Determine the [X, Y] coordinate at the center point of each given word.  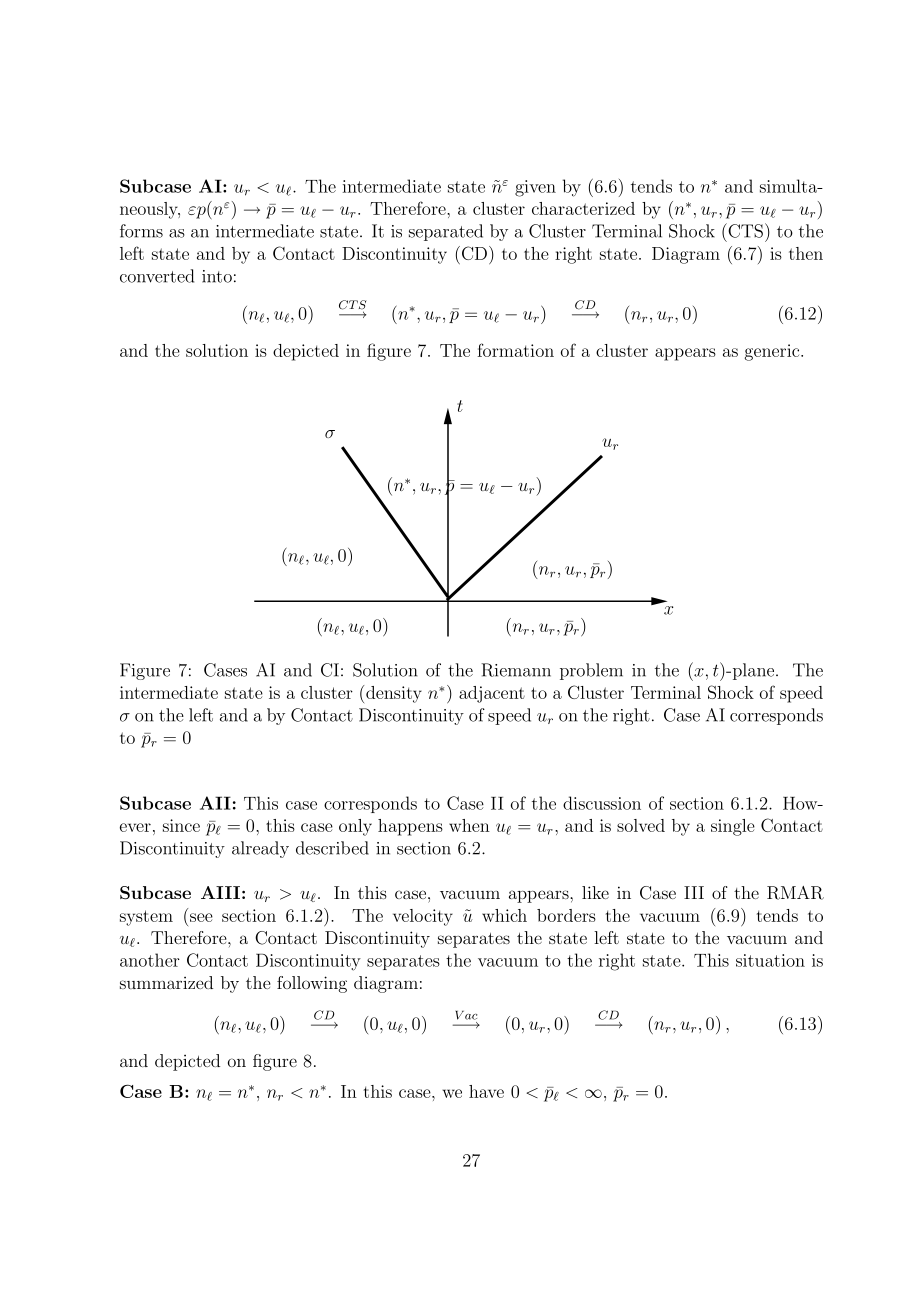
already [260, 849]
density [394, 694]
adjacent [492, 694]
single [733, 827]
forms [141, 231]
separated [446, 232]
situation [770, 960]
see [201, 917]
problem [591, 671]
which [504, 915]
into [217, 276]
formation [515, 350]
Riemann [516, 670]
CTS [746, 230]
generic [773, 352]
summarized [166, 982]
